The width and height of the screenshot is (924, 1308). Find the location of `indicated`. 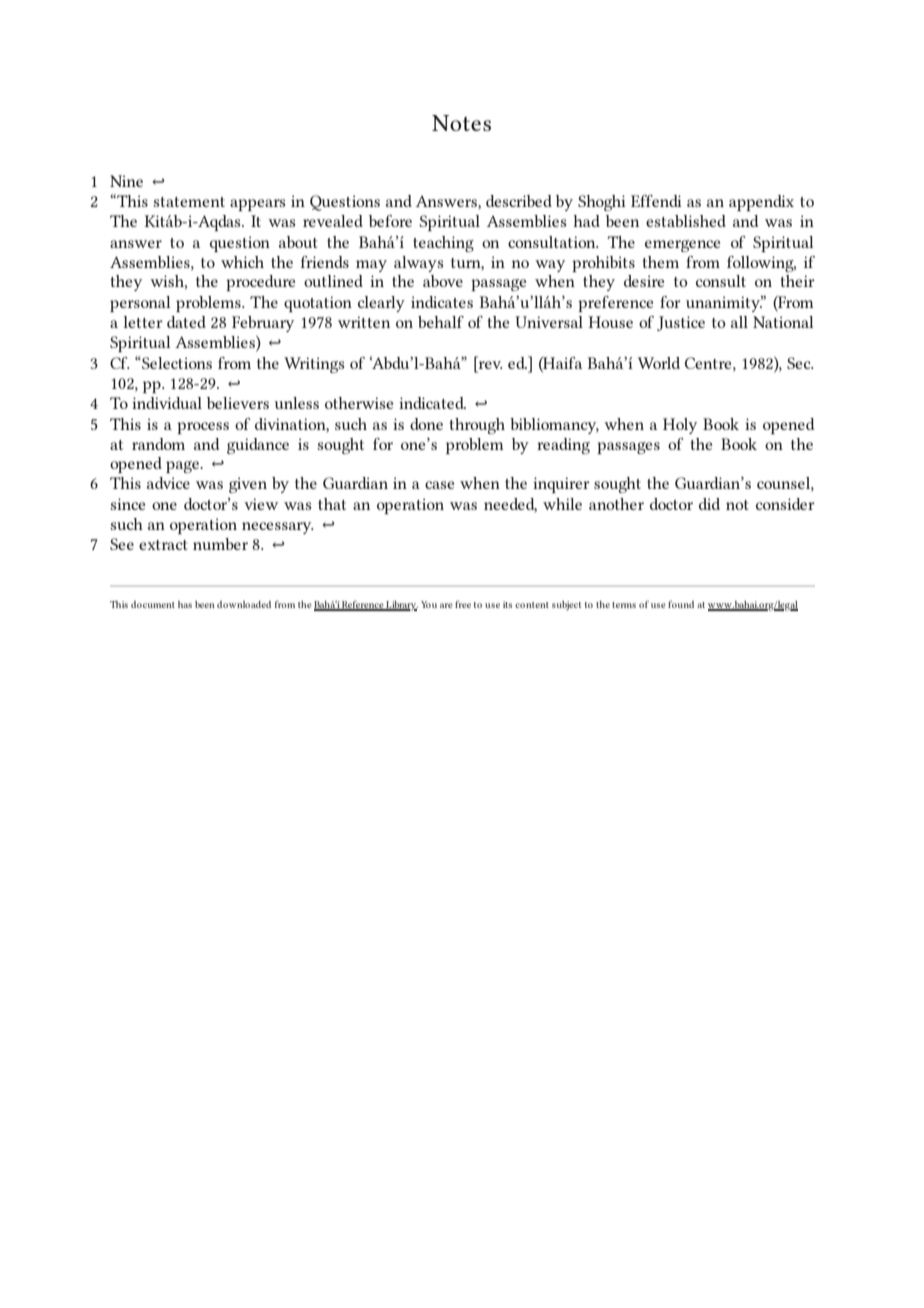

indicated is located at coordinates (432, 403).
